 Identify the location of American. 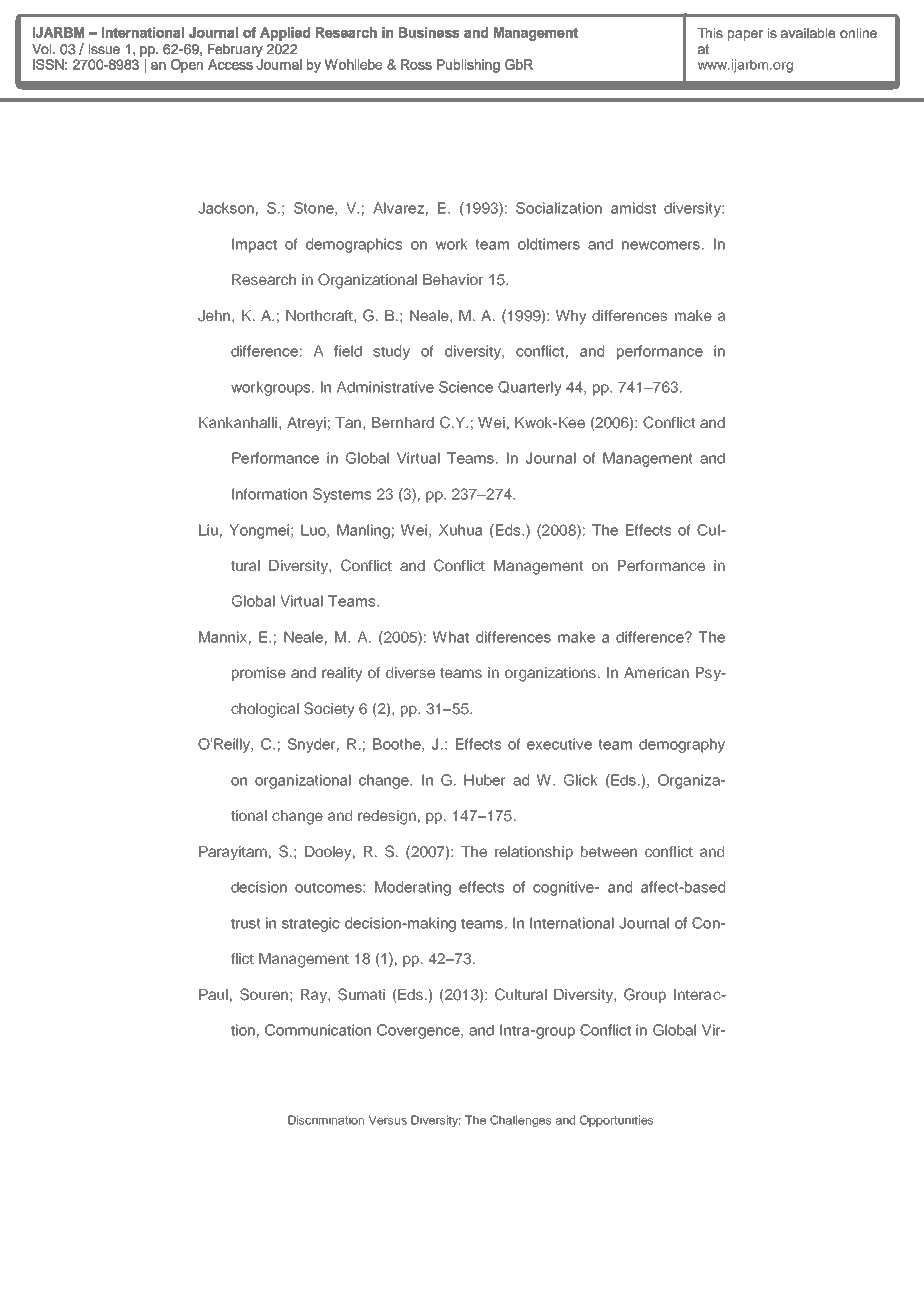
(656, 672).
